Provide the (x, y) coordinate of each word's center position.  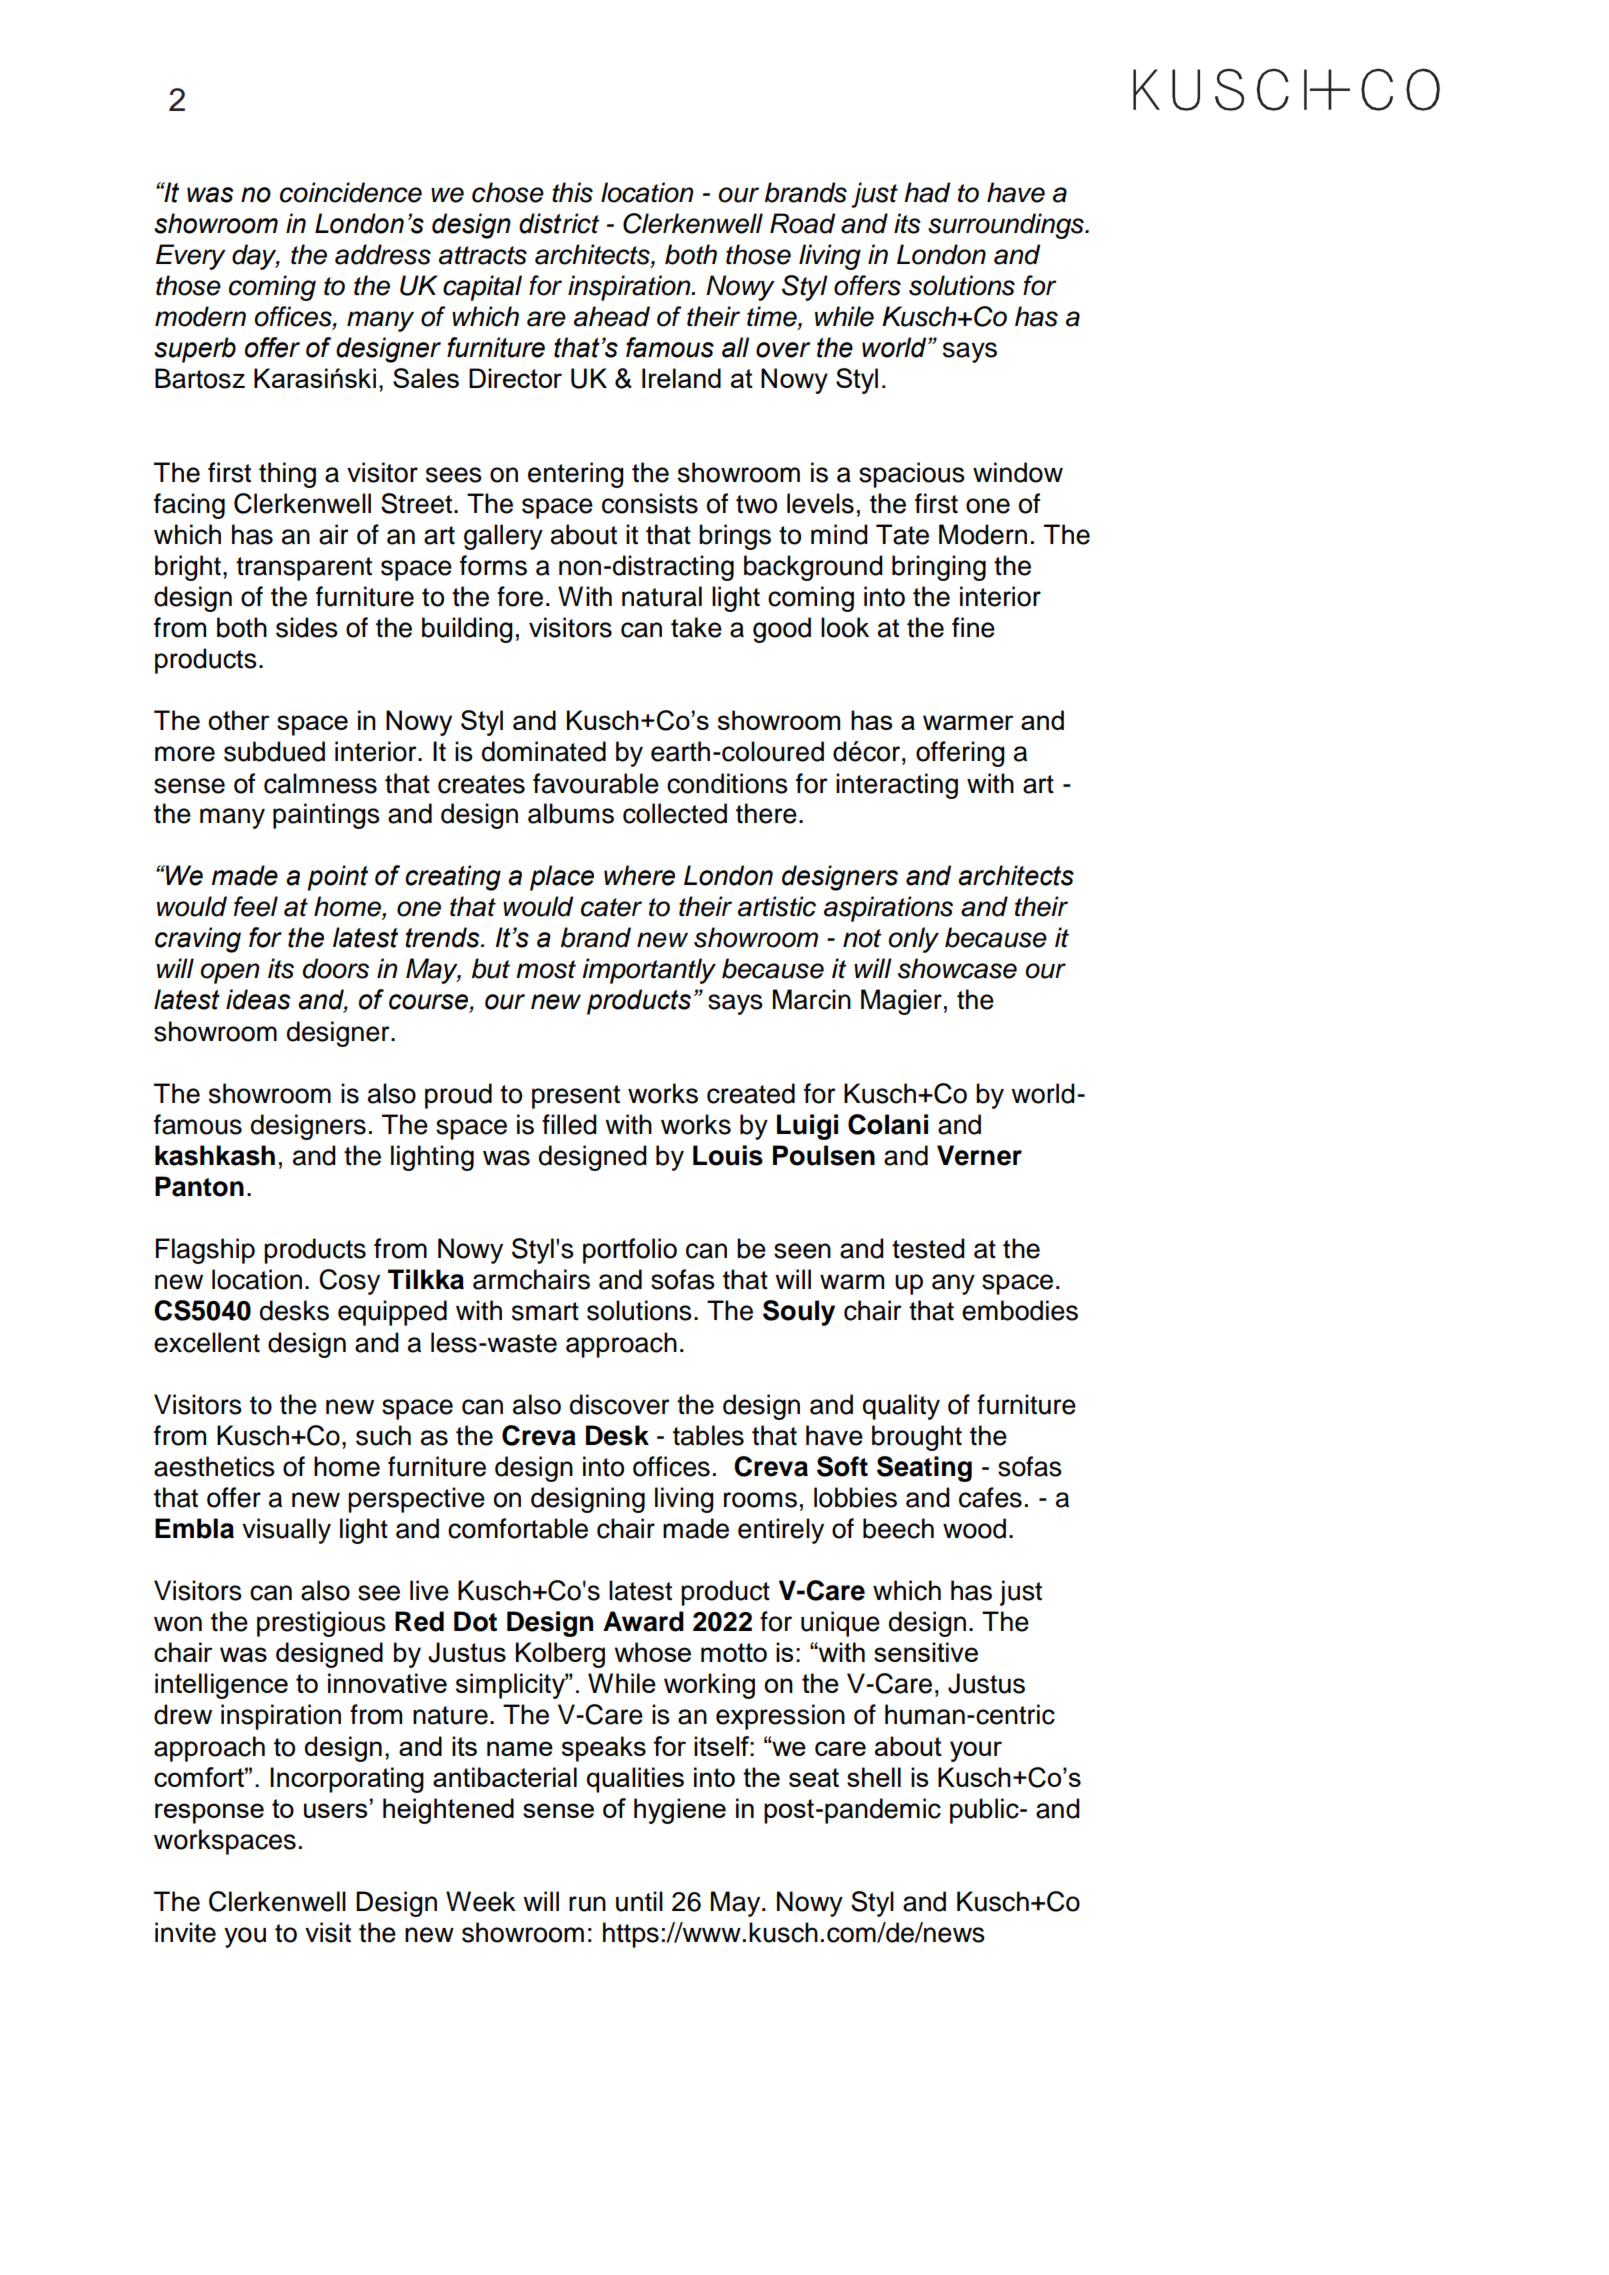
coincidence (351, 192)
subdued (274, 751)
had (927, 192)
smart (545, 1311)
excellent (207, 1342)
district (559, 223)
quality (901, 1407)
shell (874, 1777)
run (587, 1904)
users (335, 1810)
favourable (596, 783)
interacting (897, 786)
